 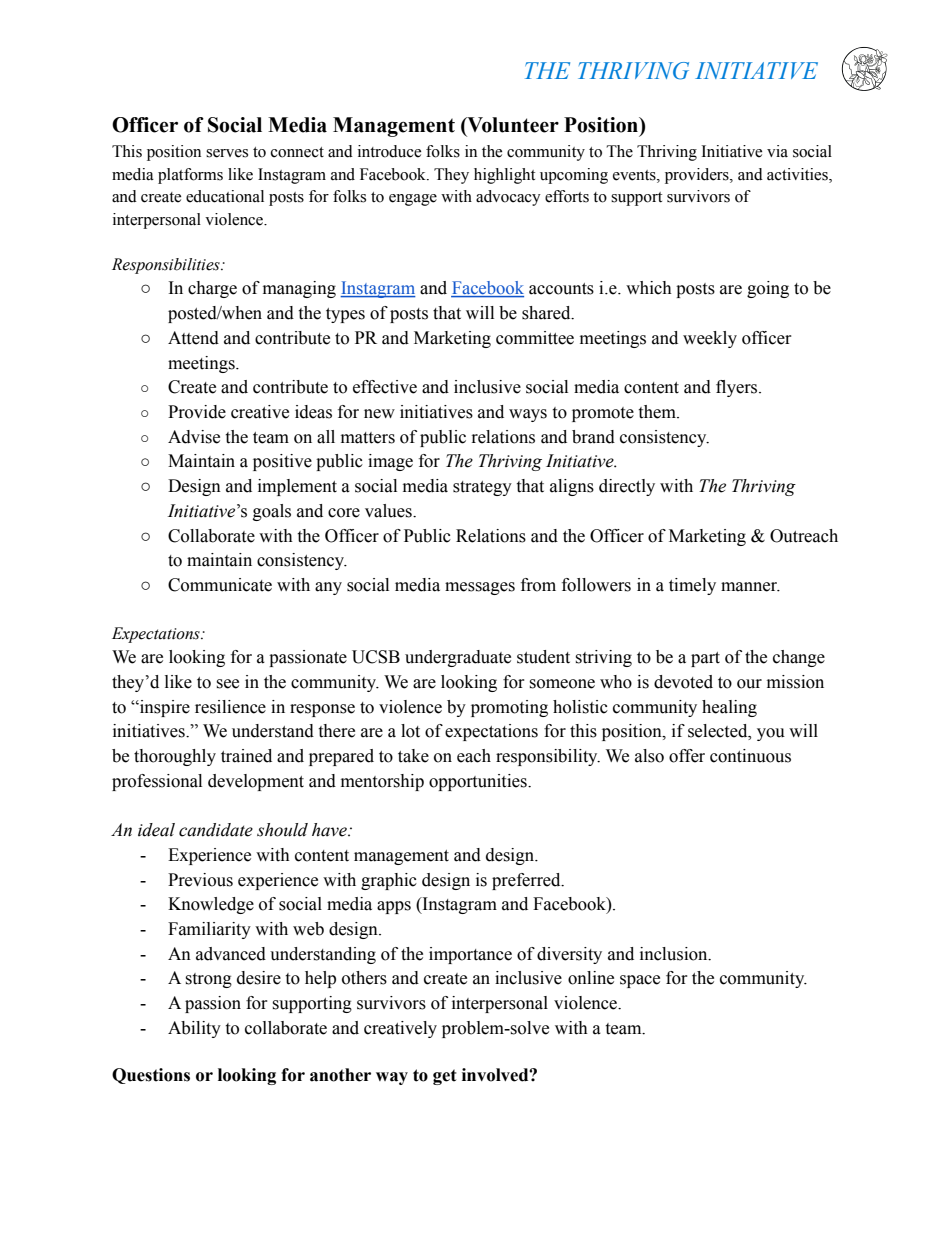 What do you see at coordinates (750, 756) in the image?
I see `continuous` at bounding box center [750, 756].
